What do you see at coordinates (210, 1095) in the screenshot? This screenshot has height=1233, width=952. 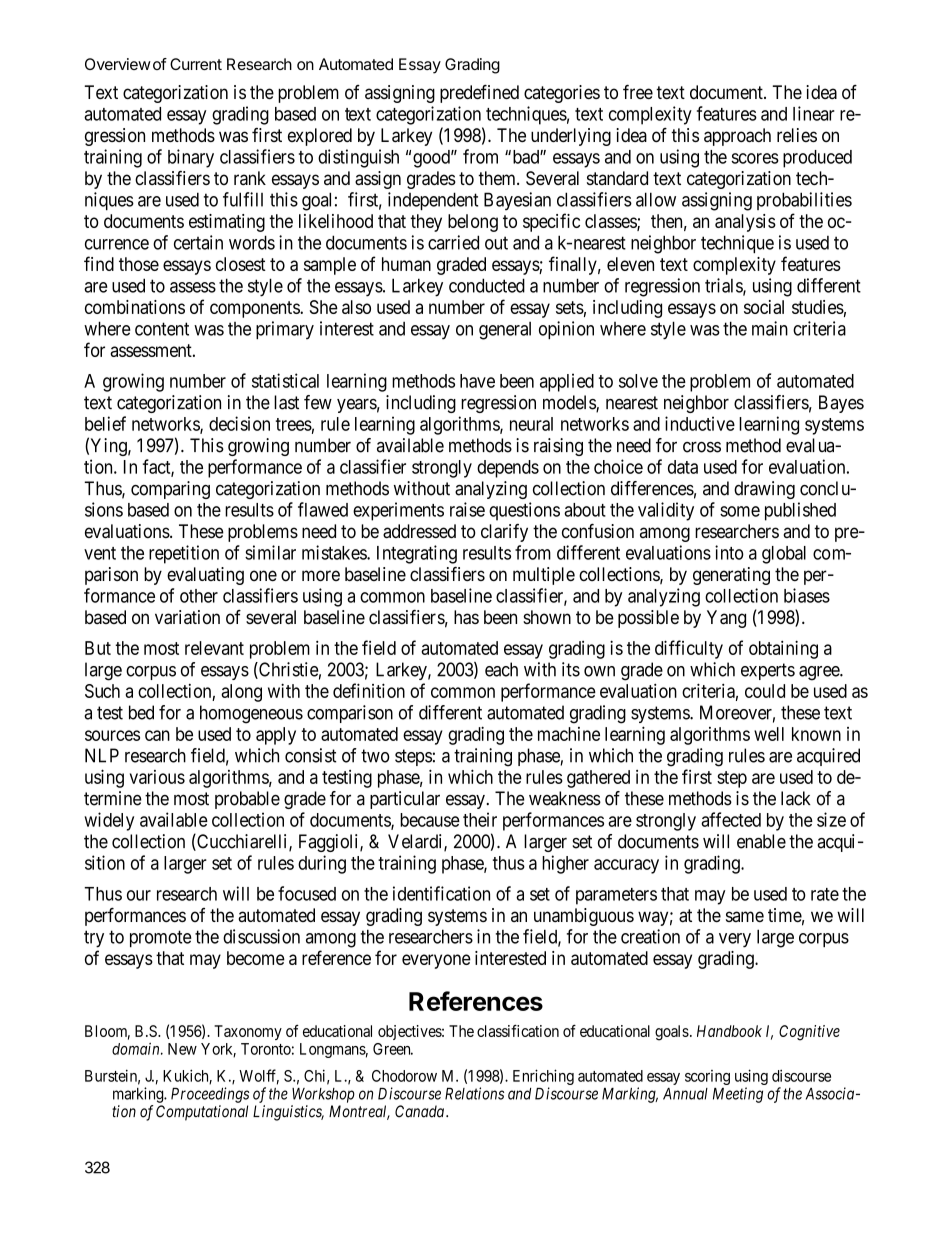 I see `Proceedings` at bounding box center [210, 1095].
